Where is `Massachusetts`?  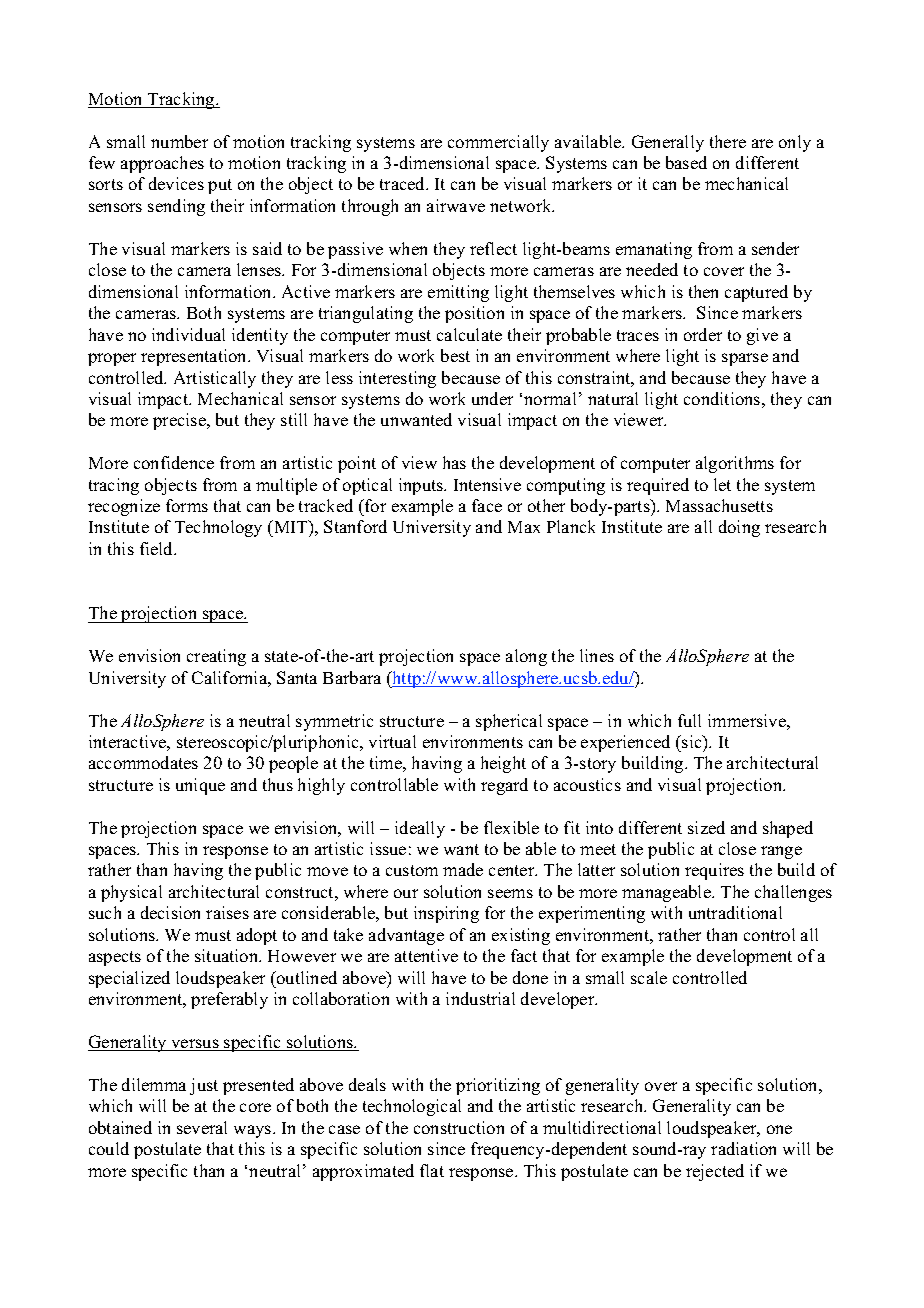
Massachusetts is located at coordinates (719, 505).
